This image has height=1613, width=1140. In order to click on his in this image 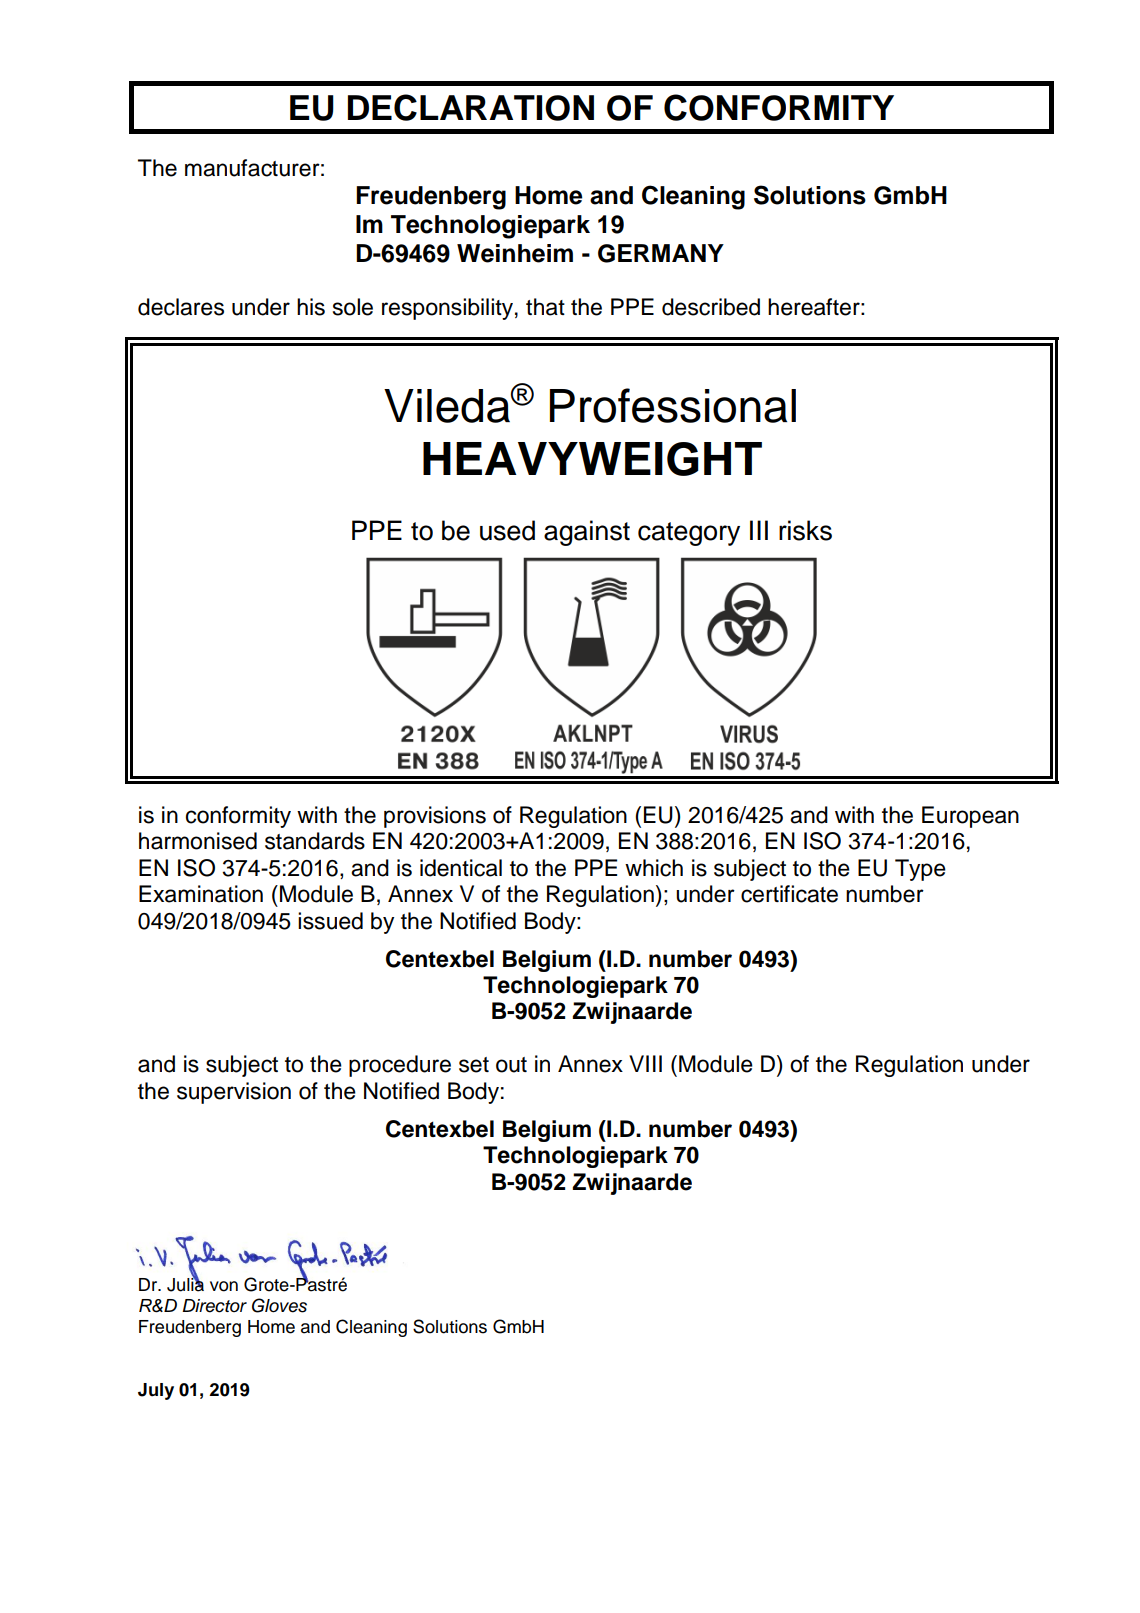, I will do `click(311, 307)`.
